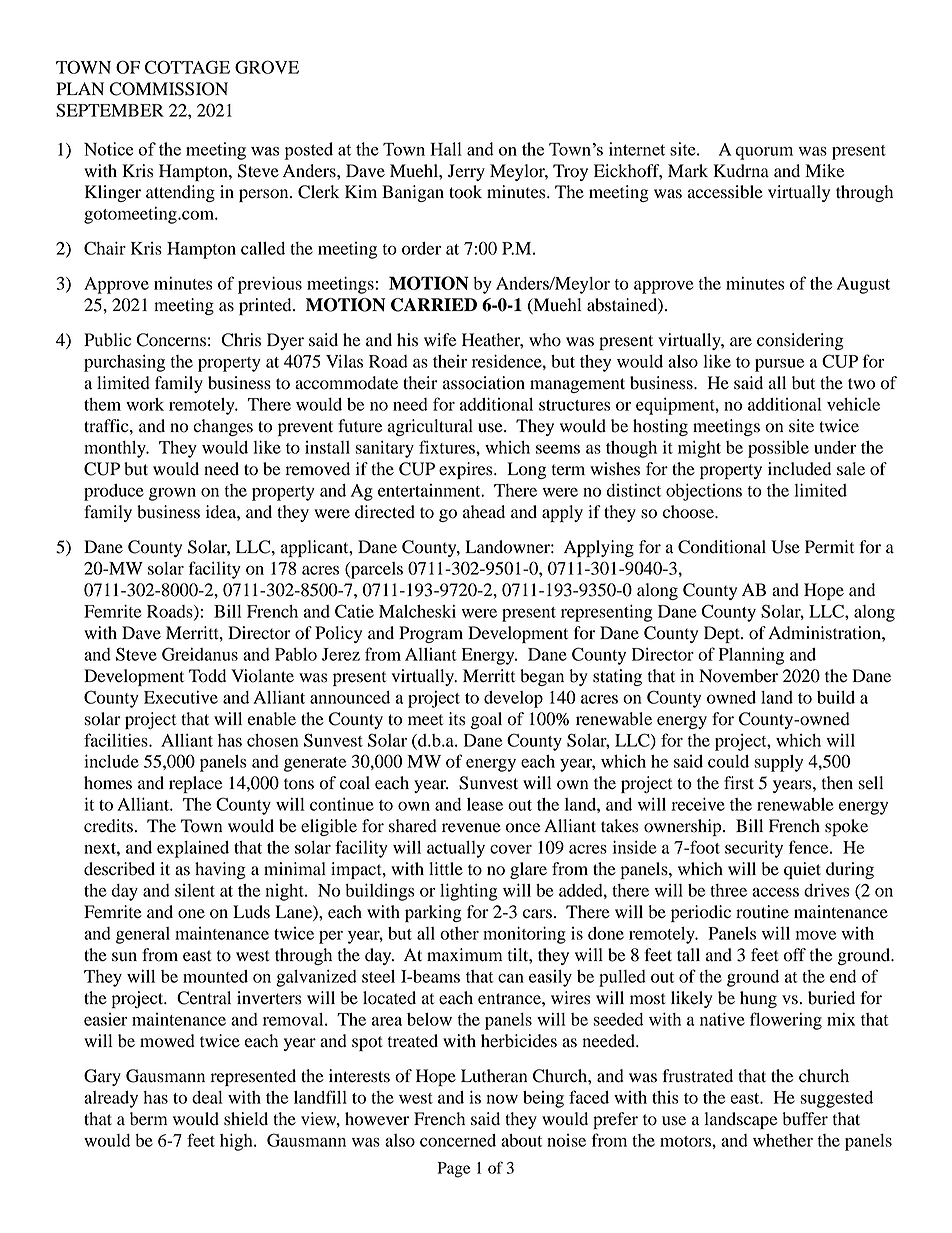 The height and width of the screenshot is (1233, 952). I want to click on quorum, so click(764, 153).
